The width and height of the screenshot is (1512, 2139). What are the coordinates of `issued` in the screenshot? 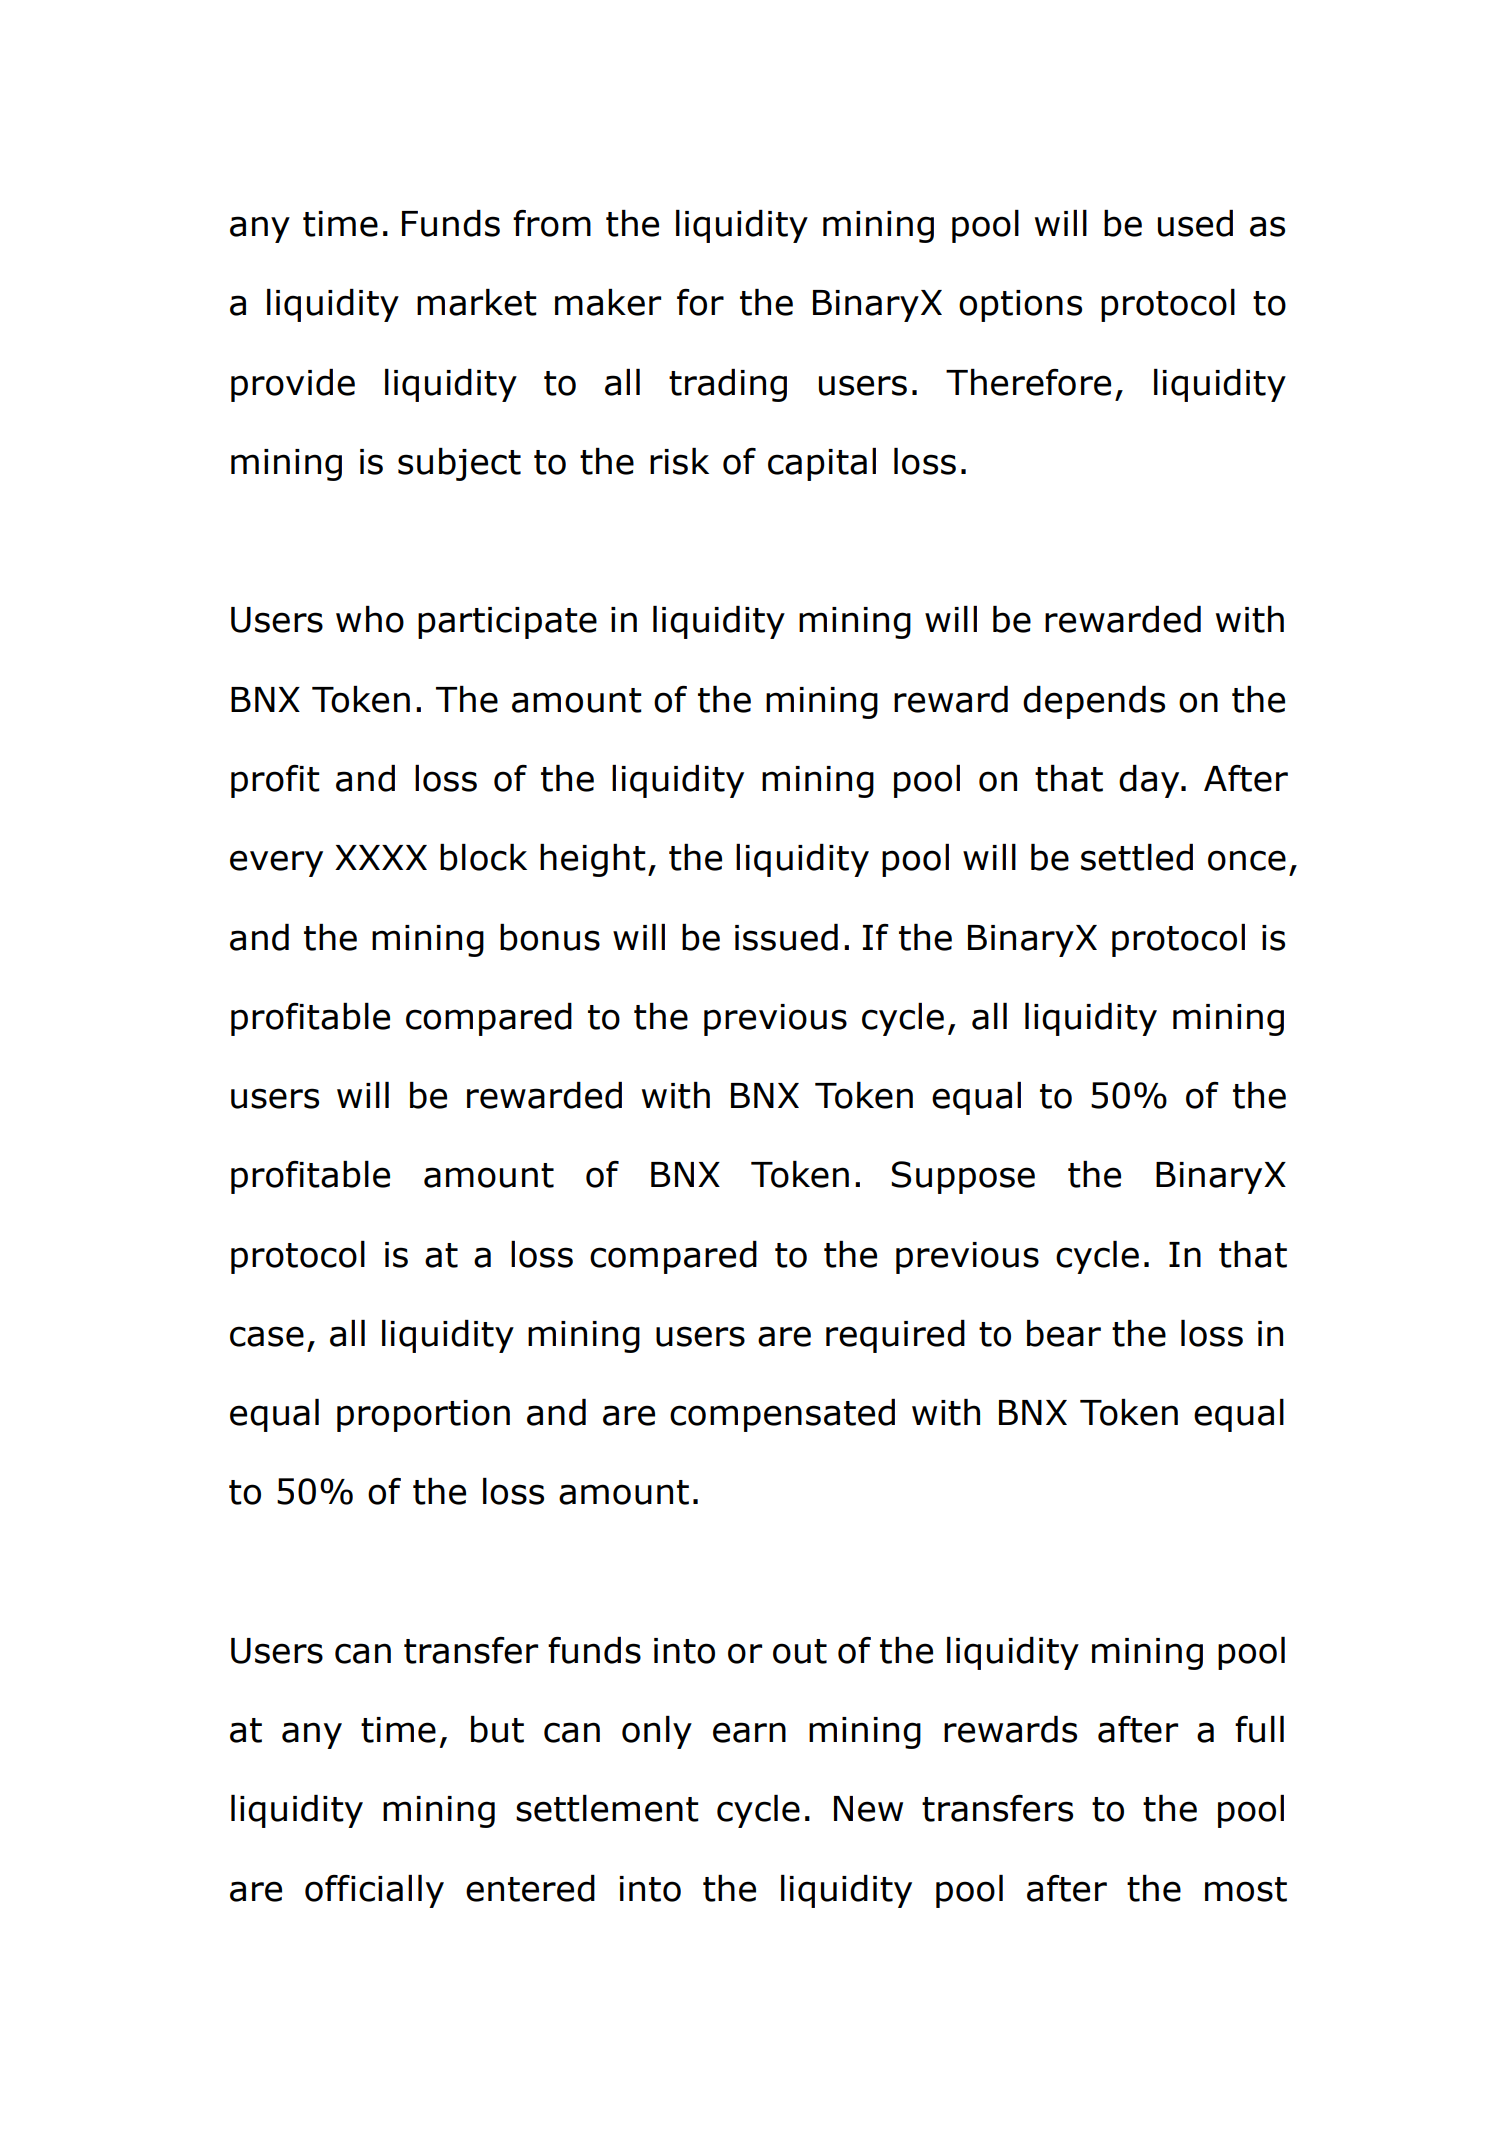 It's located at (786, 937).
